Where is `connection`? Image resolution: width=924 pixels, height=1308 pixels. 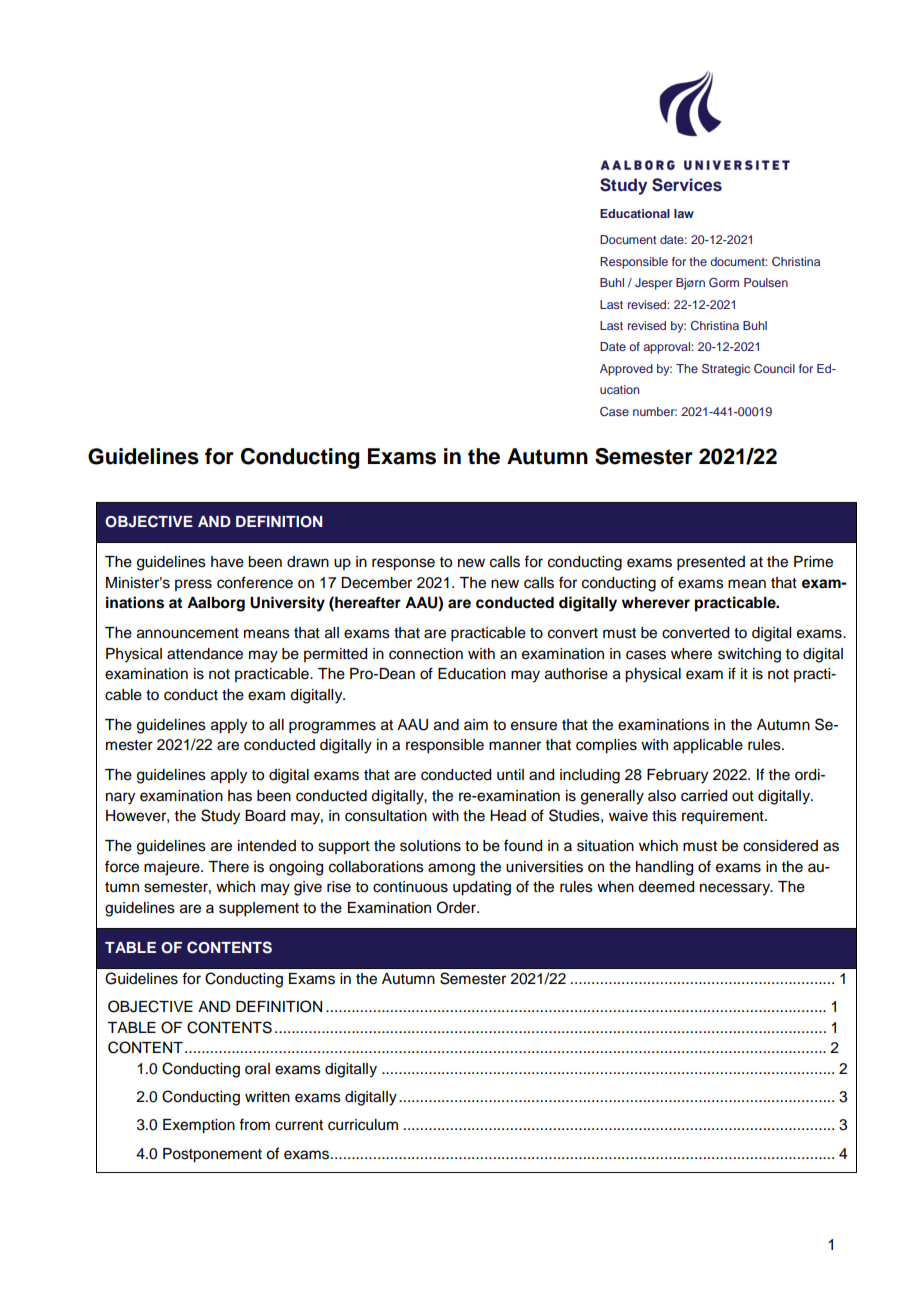
connection is located at coordinates (426, 654).
